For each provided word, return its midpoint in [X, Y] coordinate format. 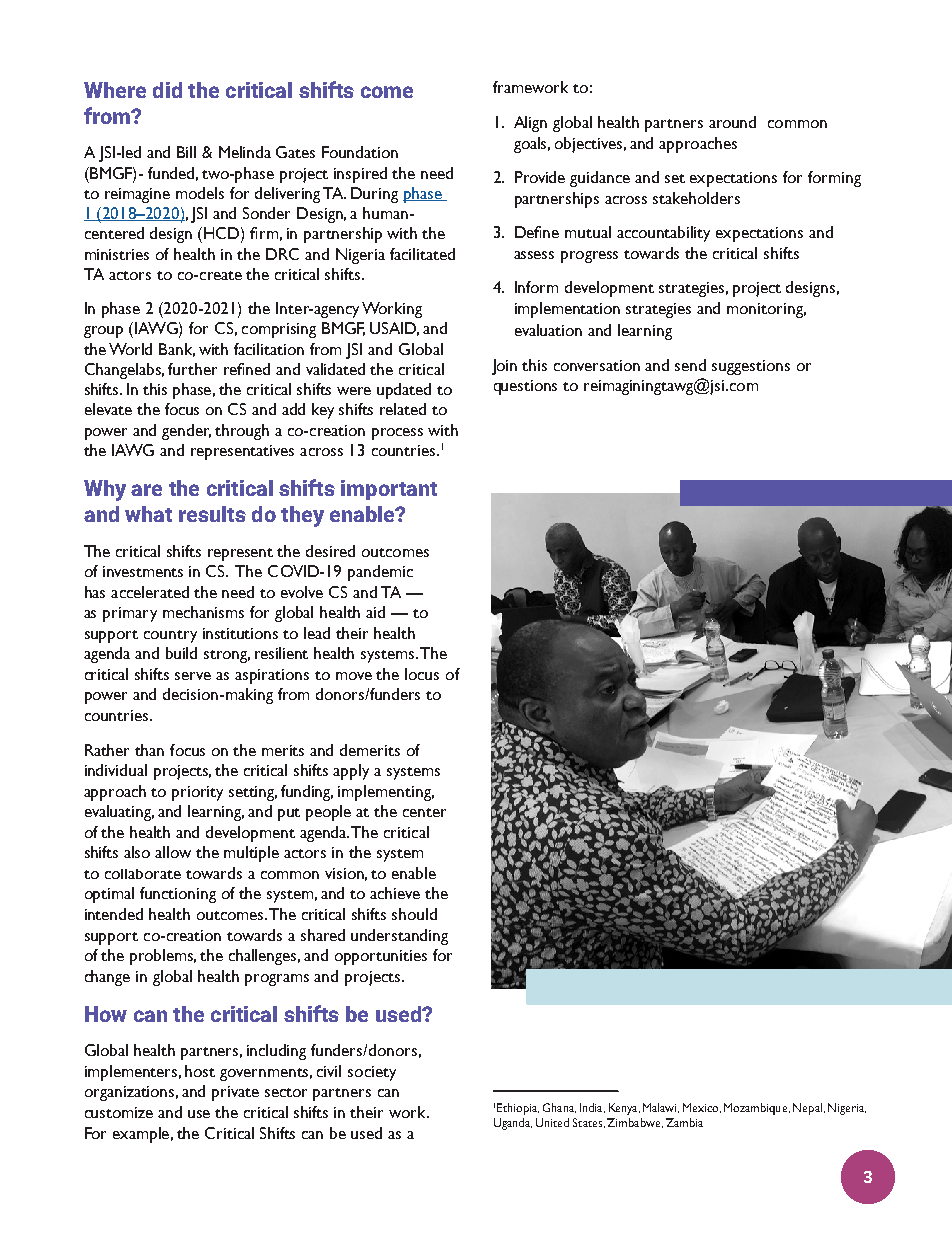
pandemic [380, 573]
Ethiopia [518, 1109]
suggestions [751, 367]
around [732, 122]
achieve [395, 893]
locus [422, 674]
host [200, 1071]
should [414, 914]
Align [530, 124]
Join [504, 367]
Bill [186, 152]
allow [173, 852]
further [192, 369]
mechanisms [203, 612]
